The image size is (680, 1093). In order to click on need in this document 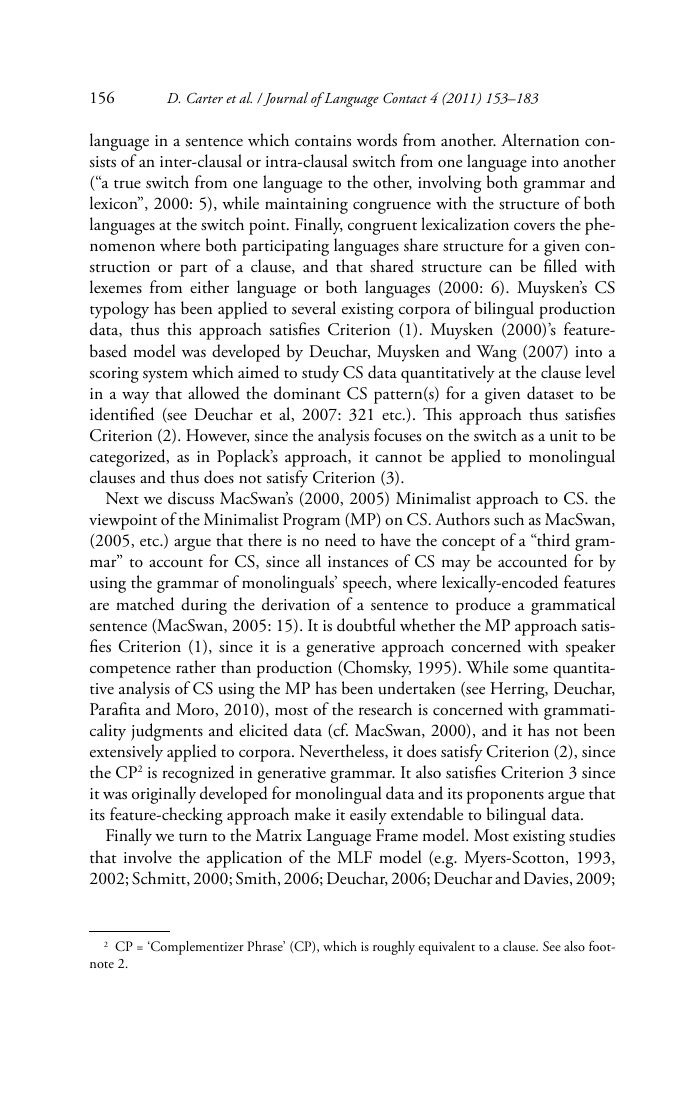, I will do `click(340, 540)`.
